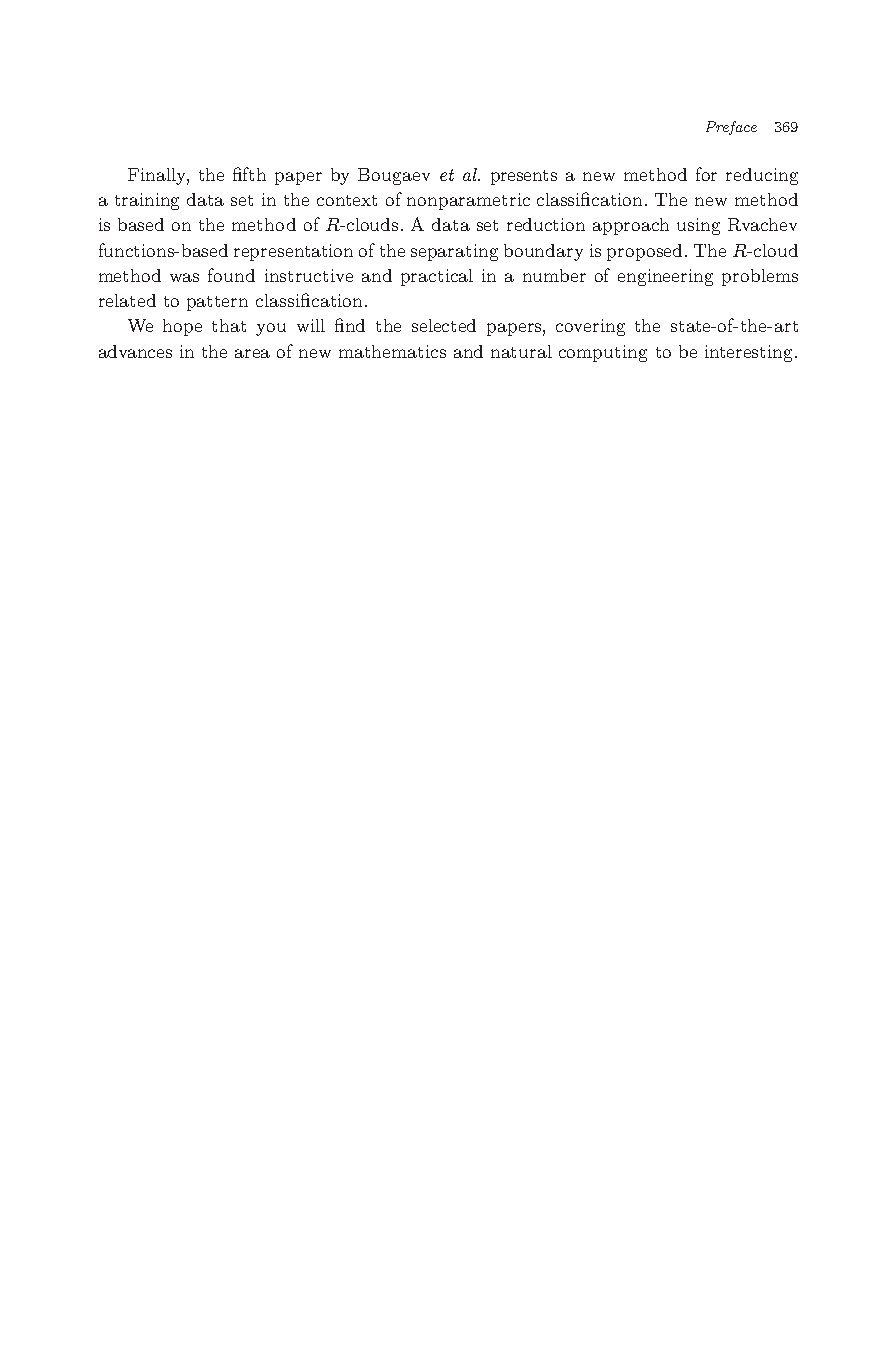  I want to click on area, so click(252, 353).
